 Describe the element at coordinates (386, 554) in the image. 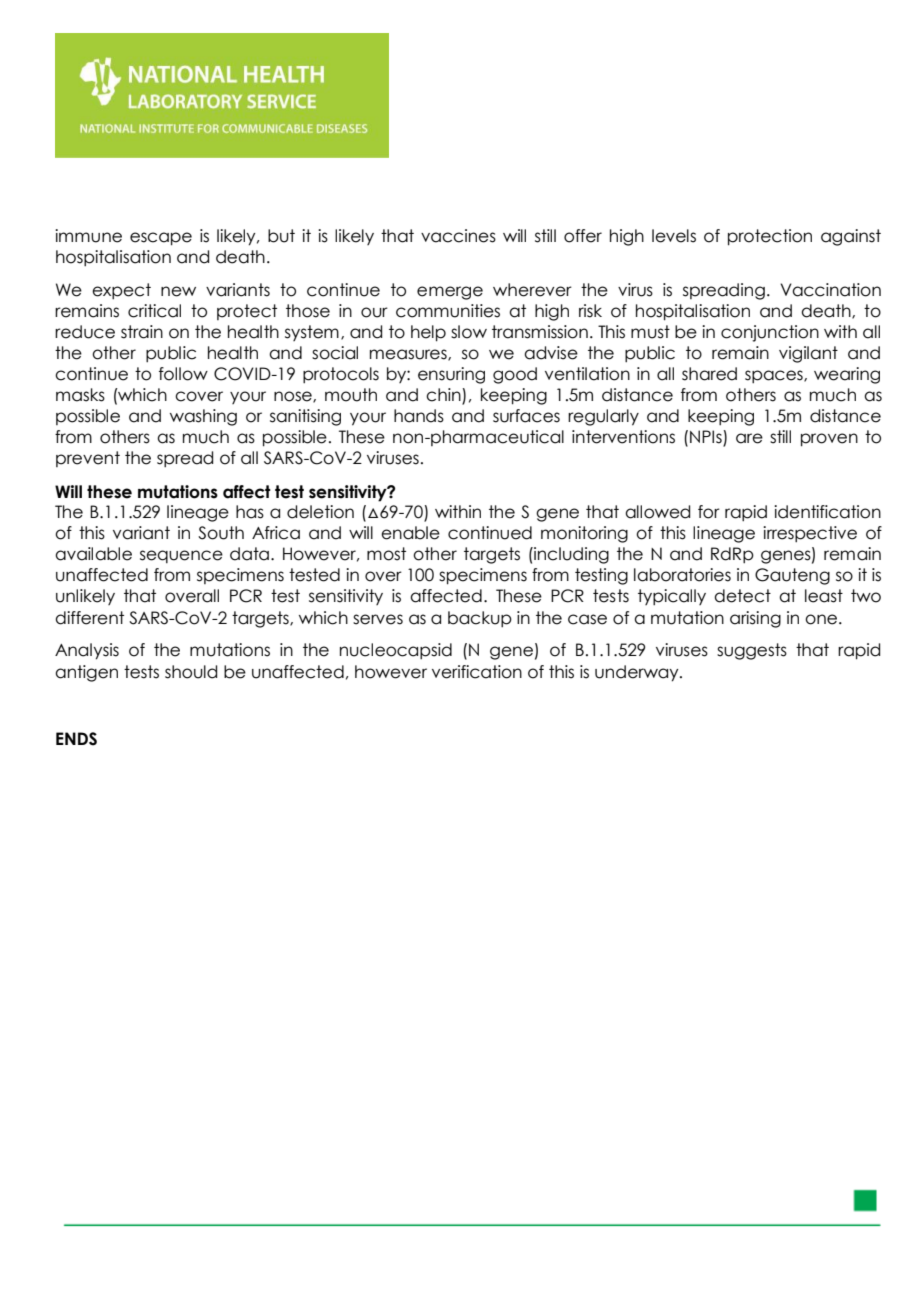

I see `most` at that location.
